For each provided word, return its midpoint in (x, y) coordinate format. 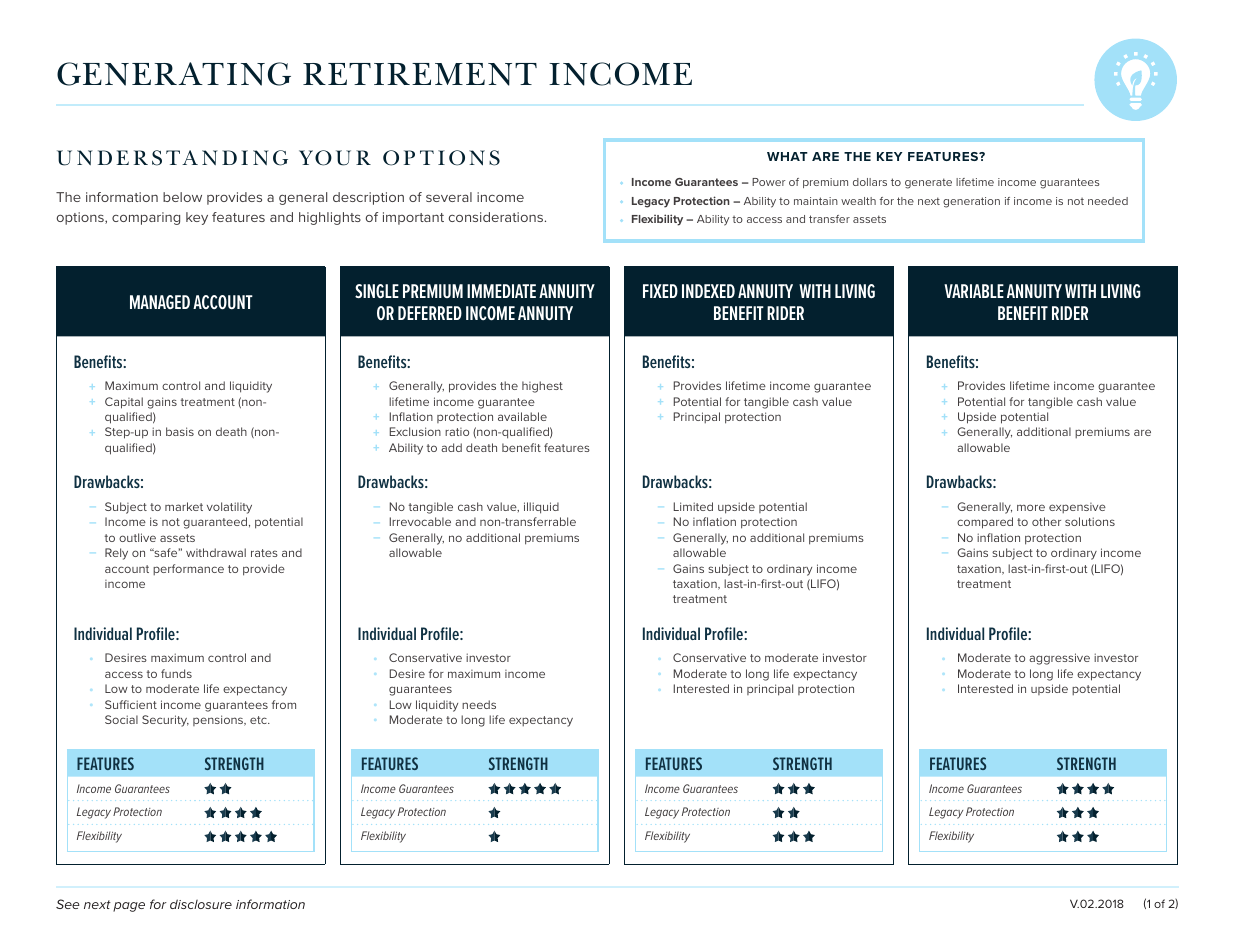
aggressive (1059, 659)
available (522, 416)
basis (180, 431)
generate (928, 183)
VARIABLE (974, 291)
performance (188, 569)
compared (985, 523)
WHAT (787, 156)
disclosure (201, 904)
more (1031, 507)
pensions (219, 720)
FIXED (660, 291)
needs (479, 704)
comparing (146, 218)
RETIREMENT (420, 74)
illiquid (541, 508)
